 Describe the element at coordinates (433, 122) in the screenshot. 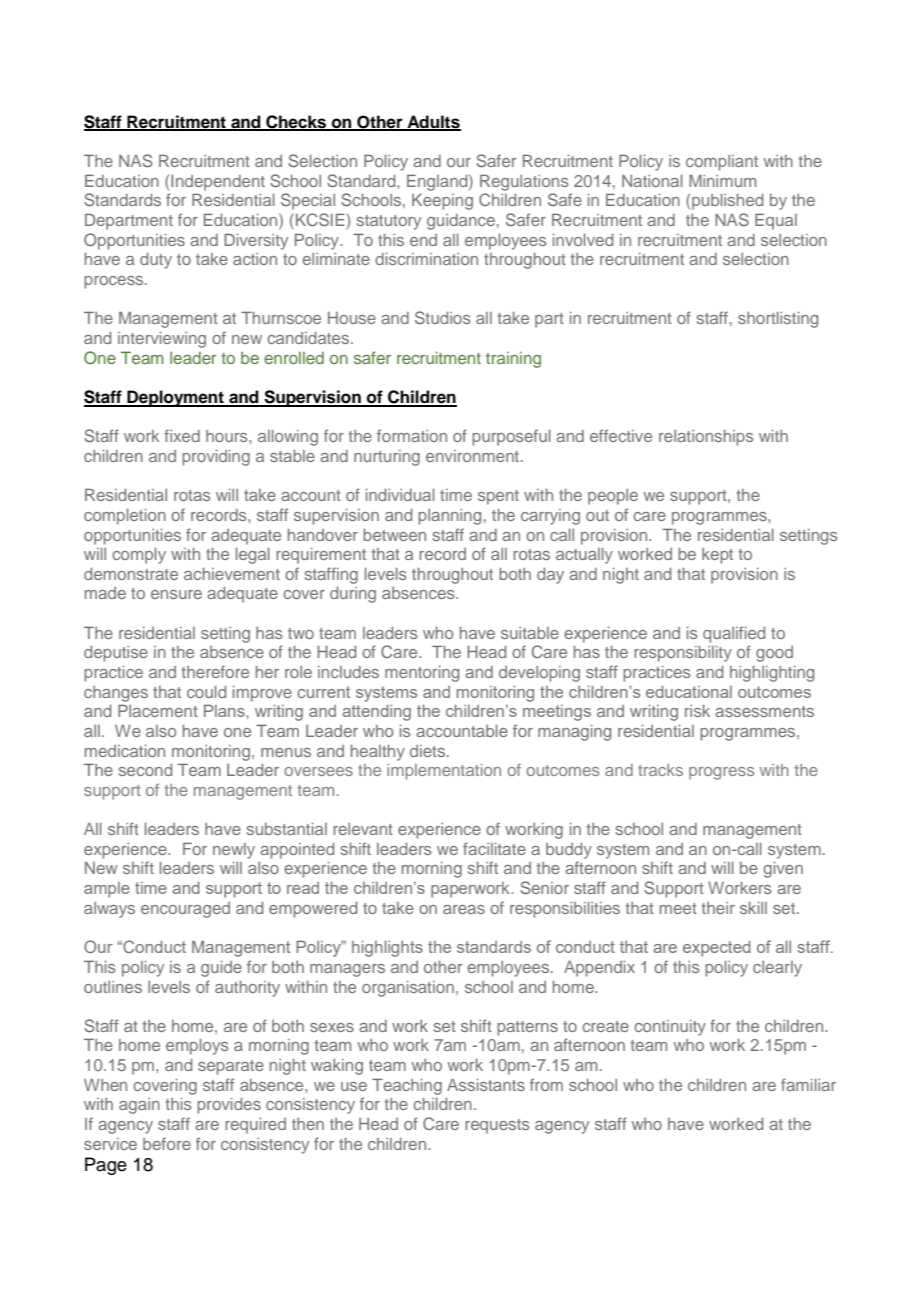

I see `Adults` at that location.
